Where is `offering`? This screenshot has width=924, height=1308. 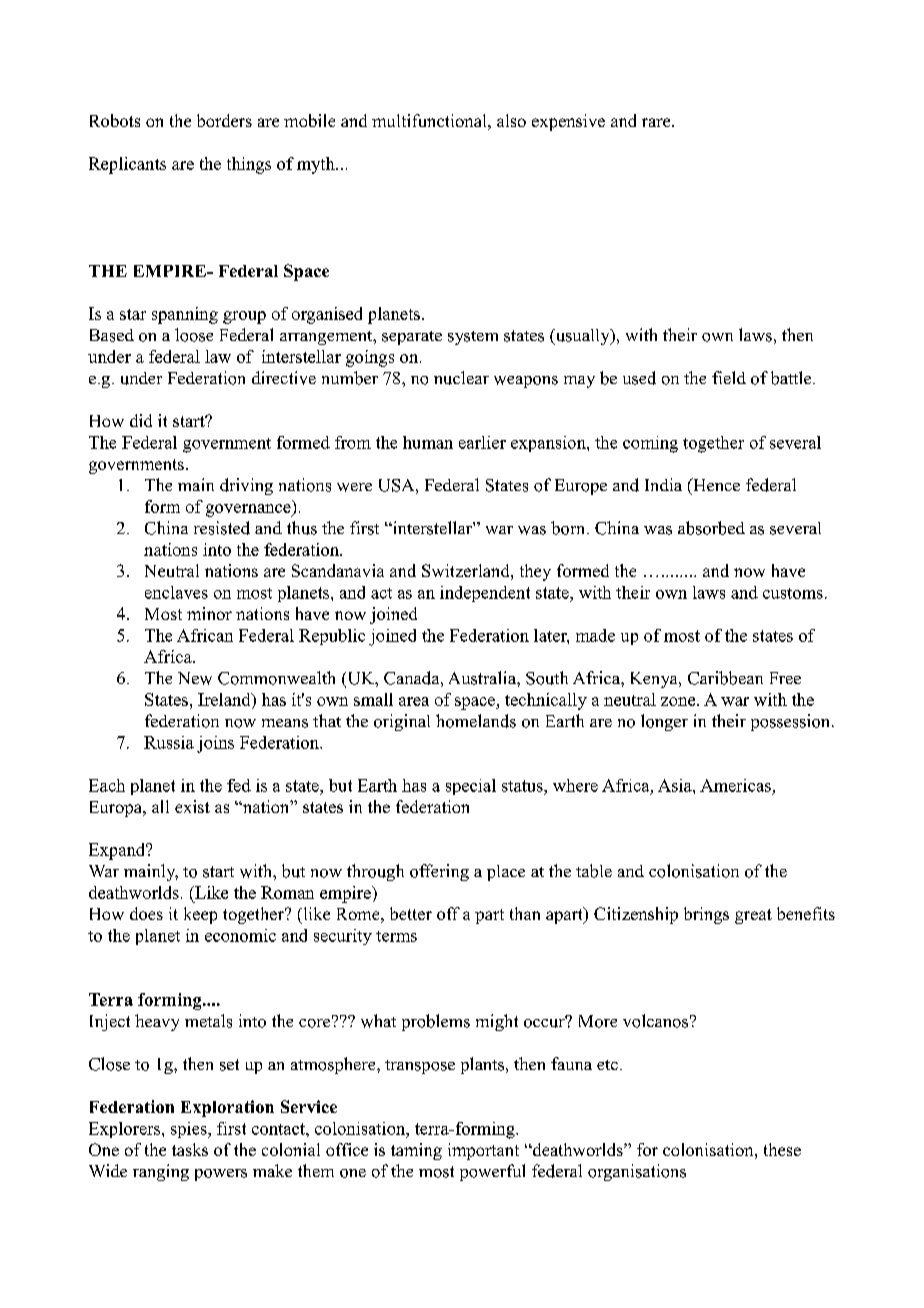 offering is located at coordinates (439, 872).
